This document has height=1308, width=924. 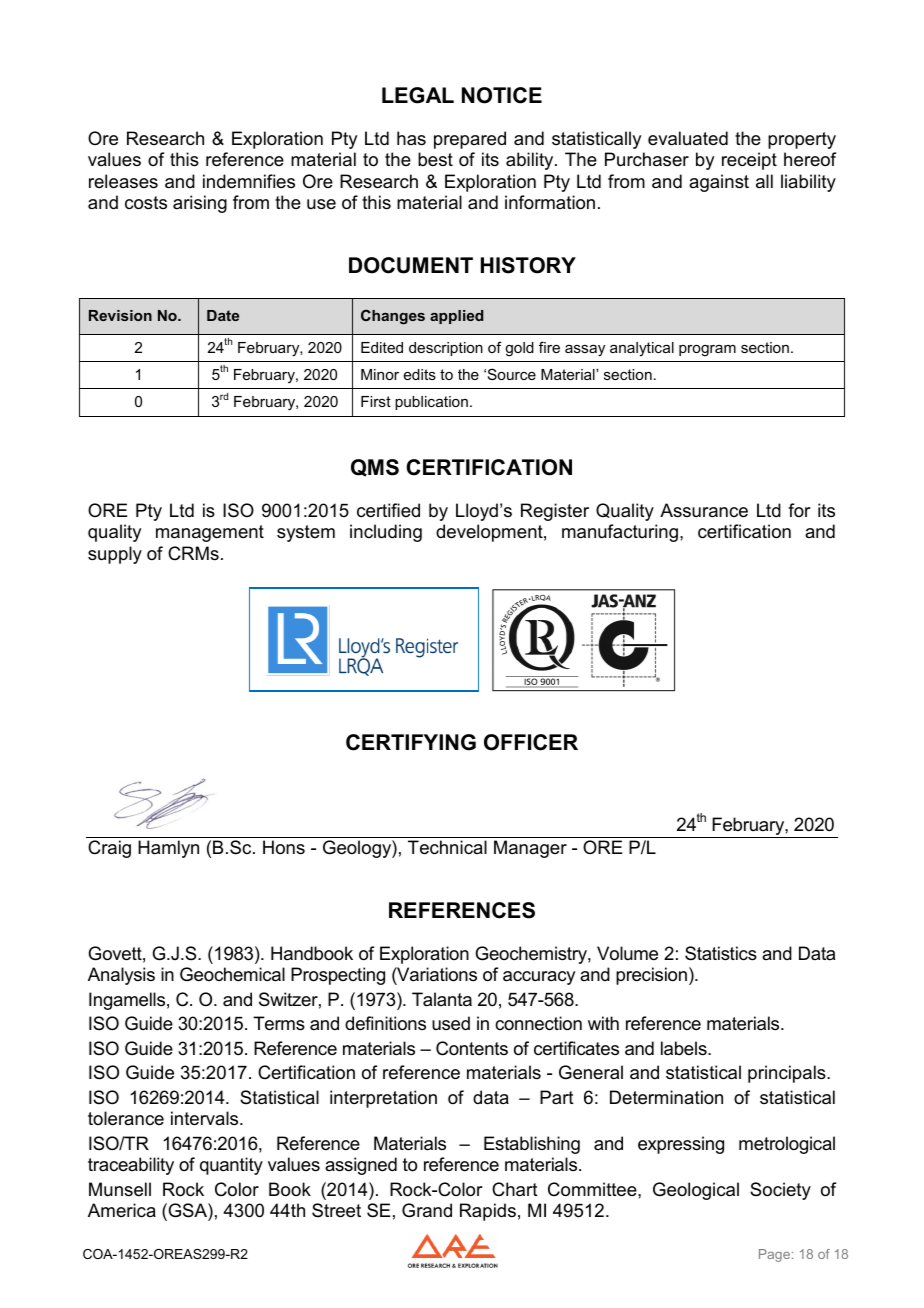 What do you see at coordinates (447, 847) in the document?
I see `Technical` at bounding box center [447, 847].
